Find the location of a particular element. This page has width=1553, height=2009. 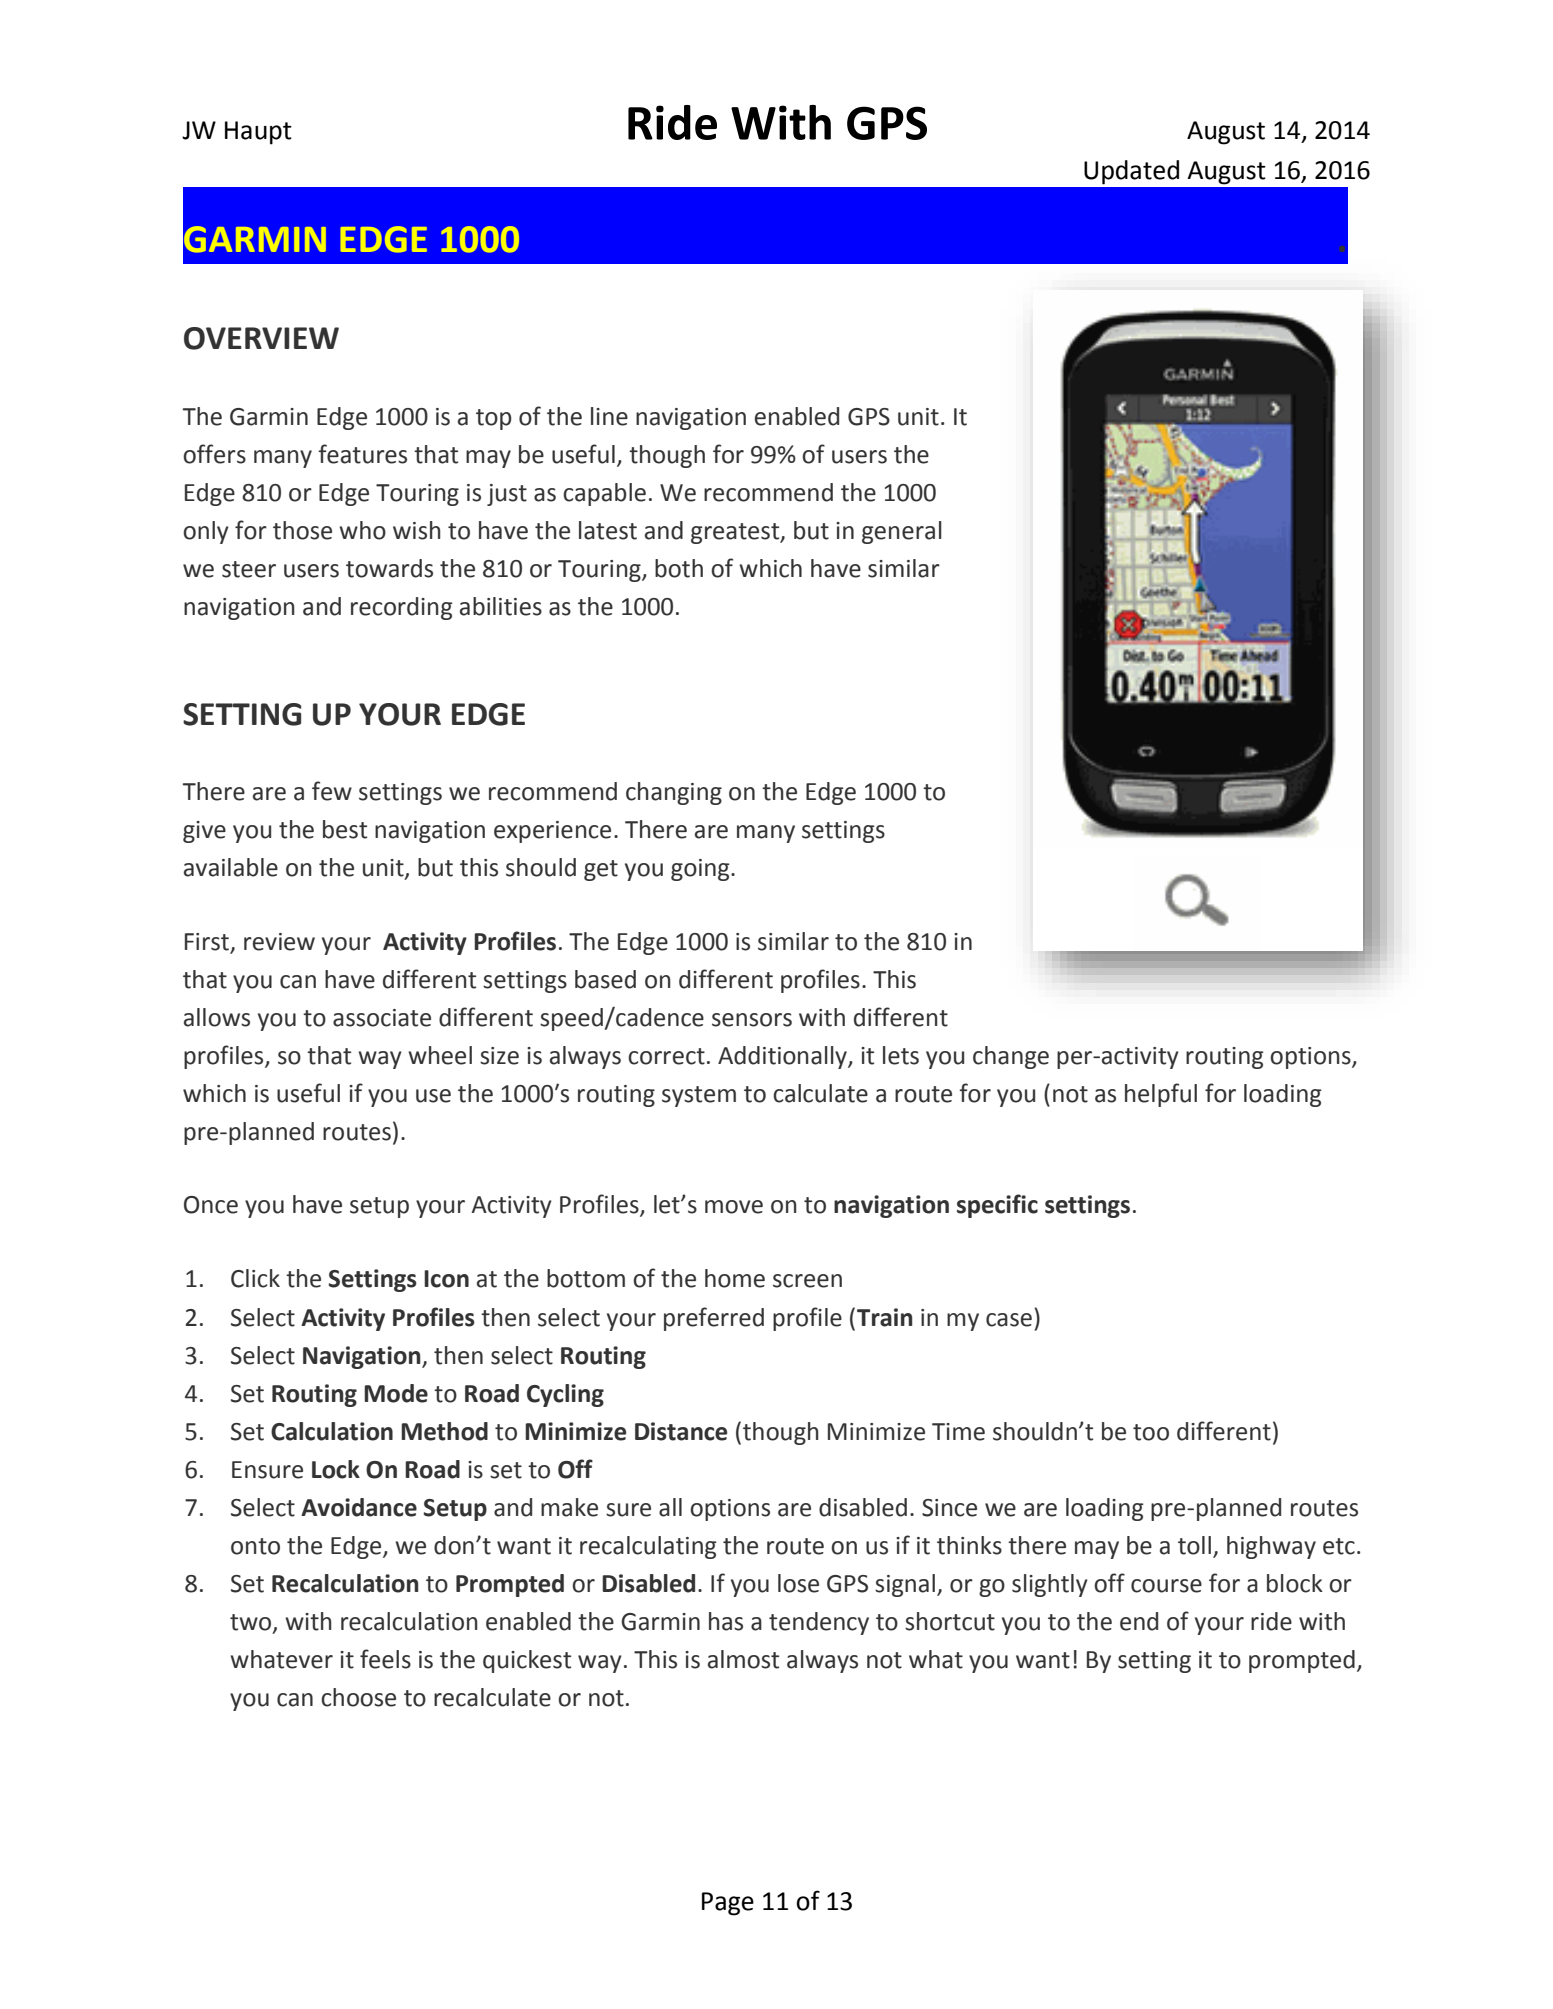

system is located at coordinates (699, 1096).
